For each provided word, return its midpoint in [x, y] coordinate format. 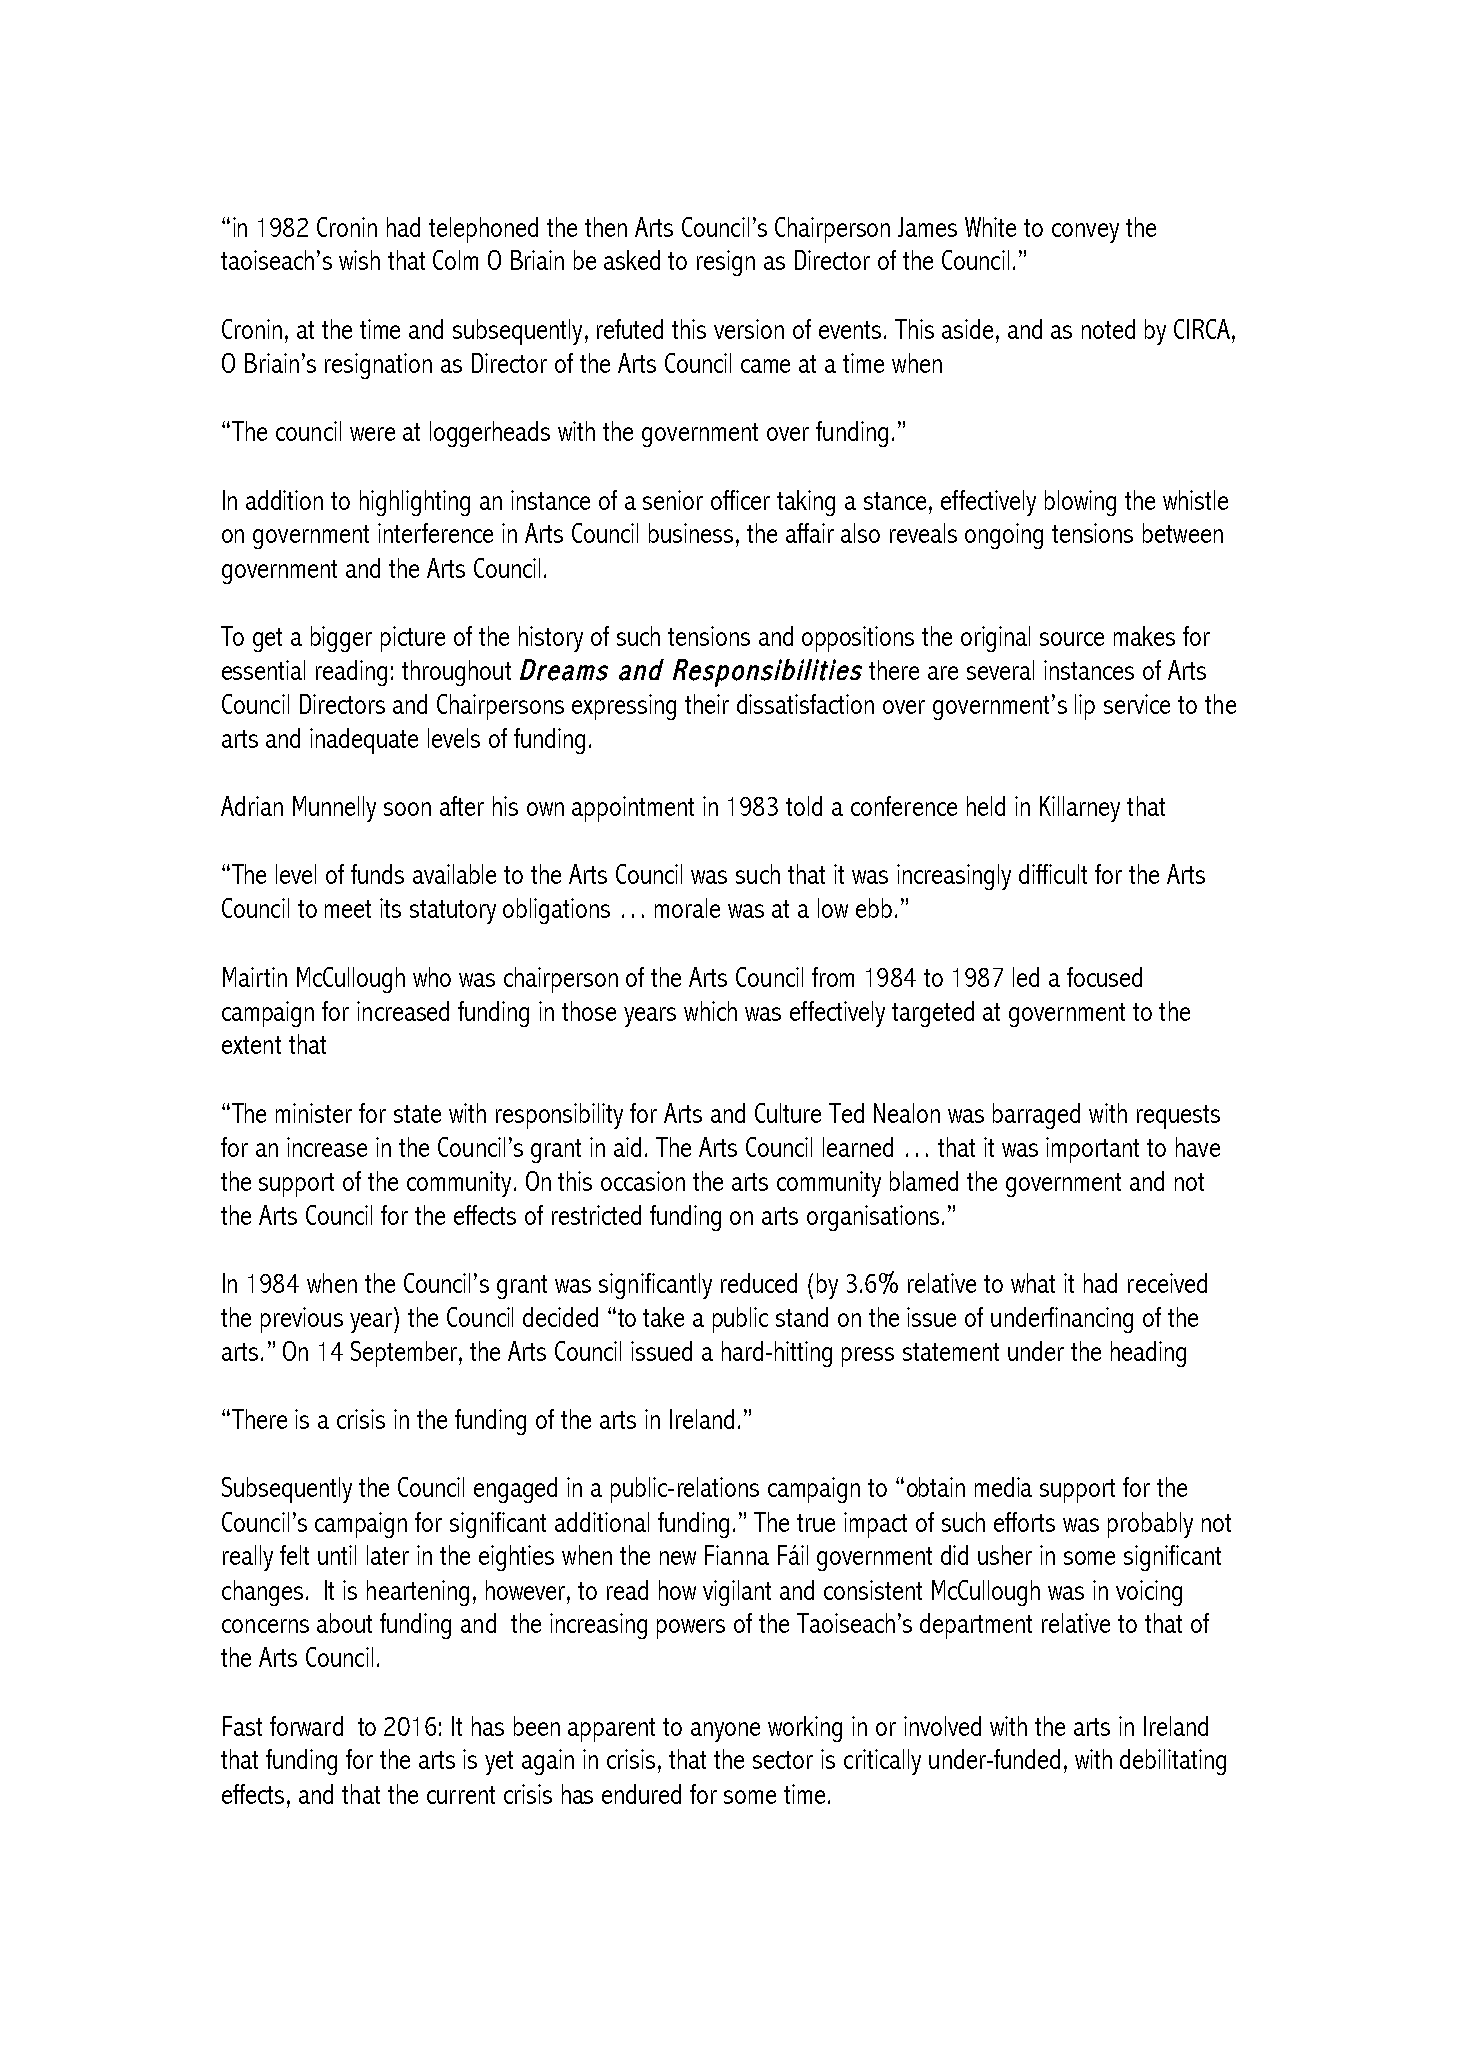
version [749, 329]
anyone [725, 1732]
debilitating [1173, 1762]
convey [1085, 233]
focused [1104, 977]
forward [306, 1726]
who [432, 977]
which [710, 1011]
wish [359, 260]
